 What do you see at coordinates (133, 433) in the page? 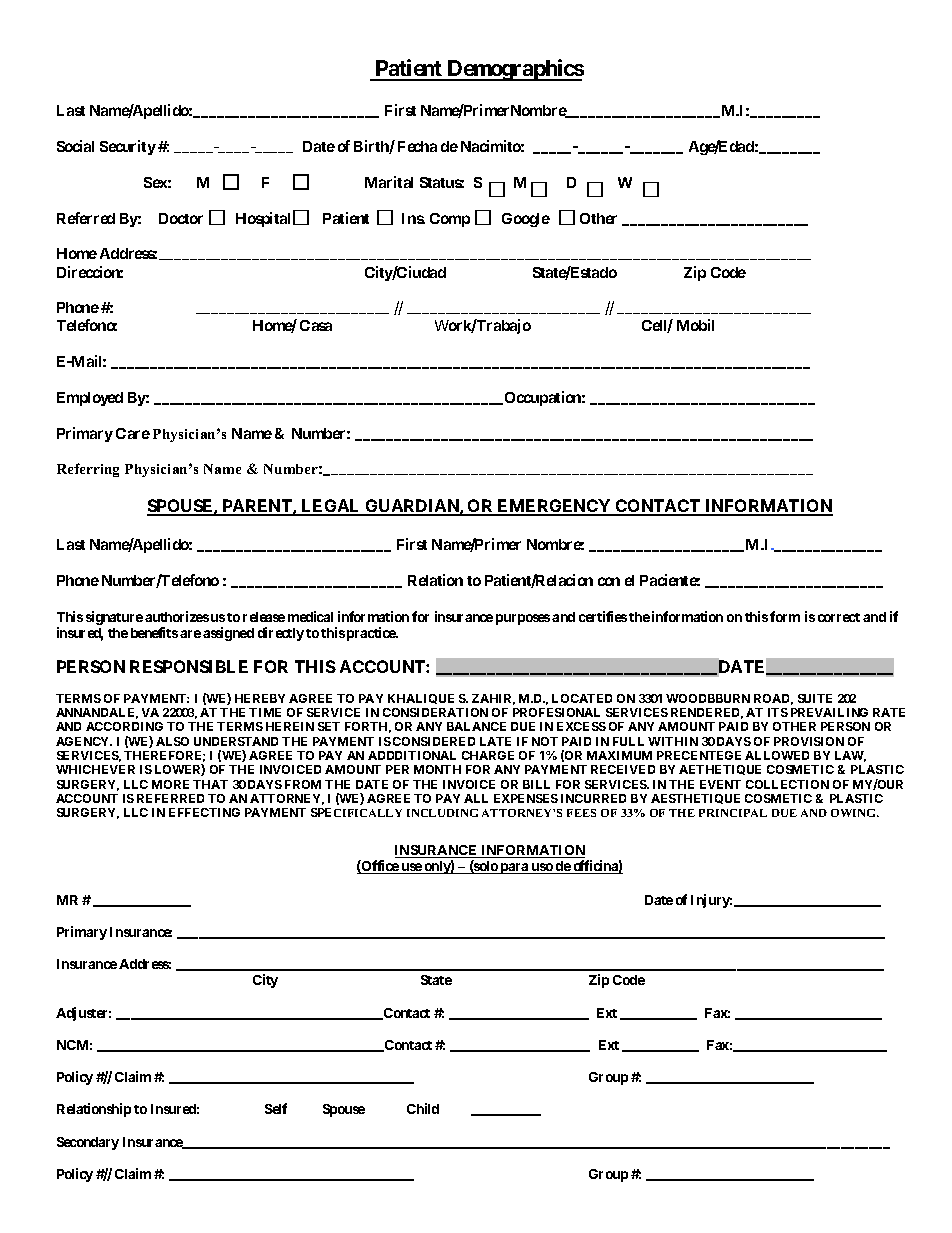
I see `Care` at bounding box center [133, 433].
